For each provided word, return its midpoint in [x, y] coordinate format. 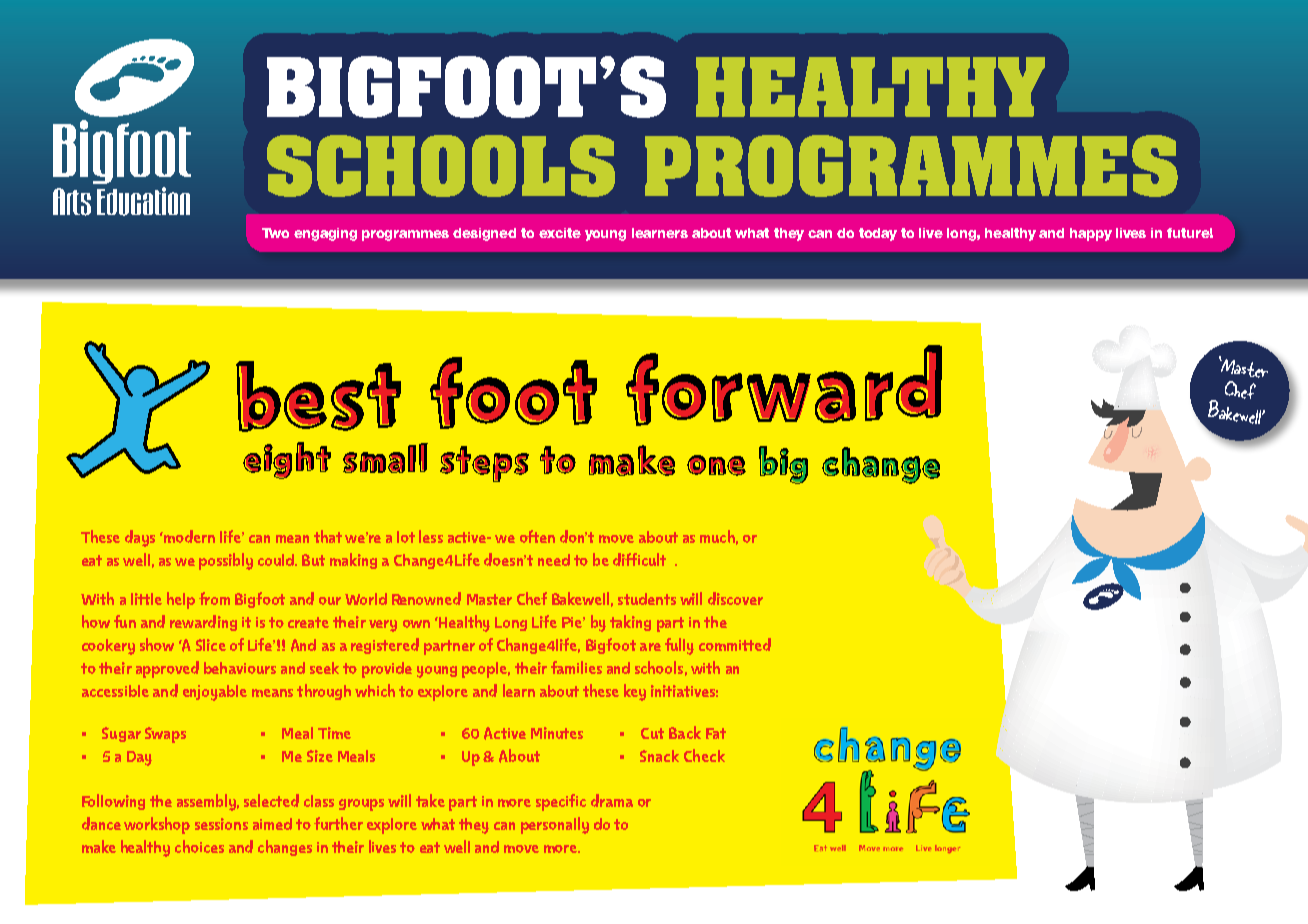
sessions [221, 824]
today [878, 234]
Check [704, 755]
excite [560, 233]
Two [275, 233]
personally [555, 825]
